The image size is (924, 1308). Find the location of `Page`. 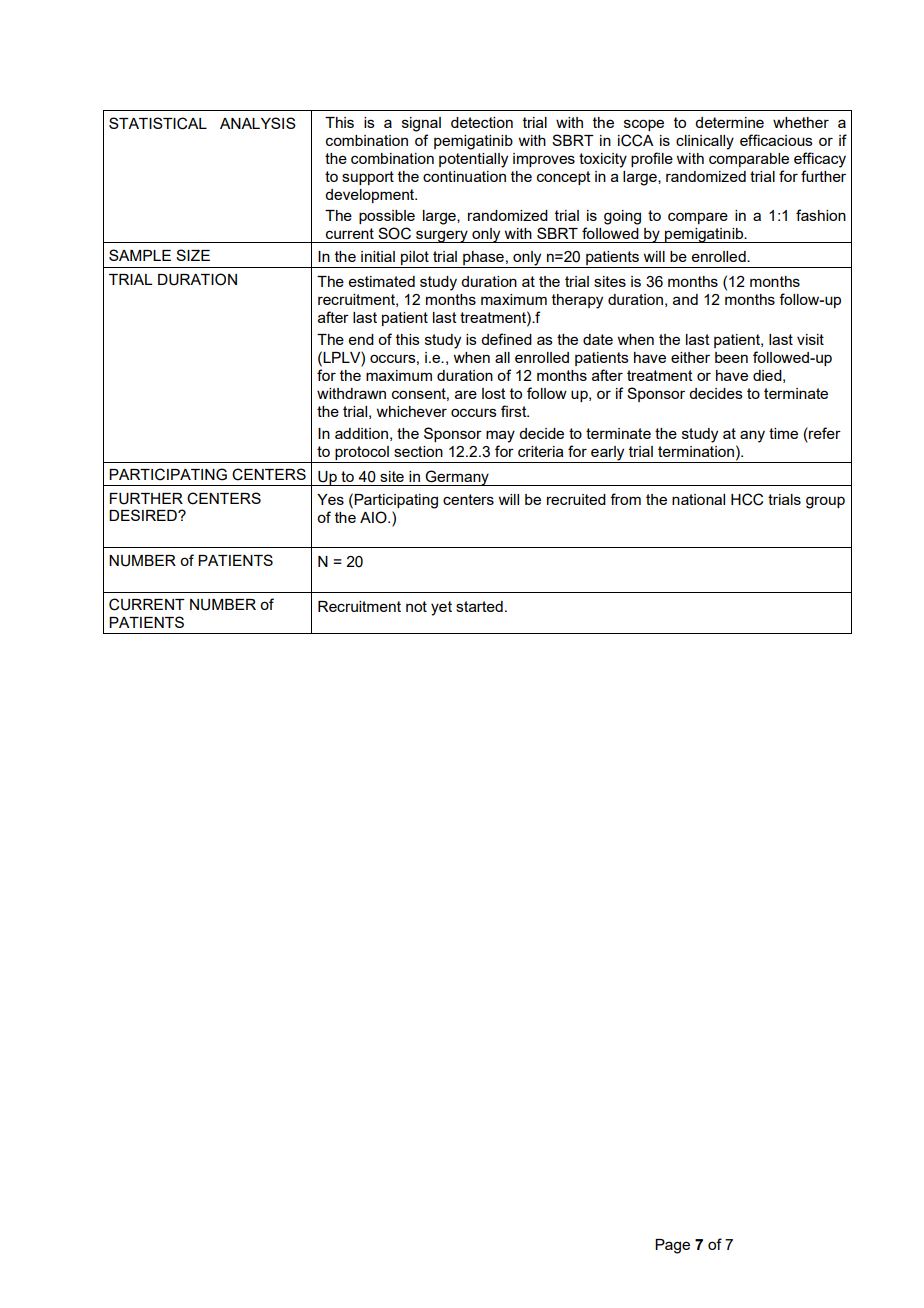

Page is located at coordinates (672, 1246).
